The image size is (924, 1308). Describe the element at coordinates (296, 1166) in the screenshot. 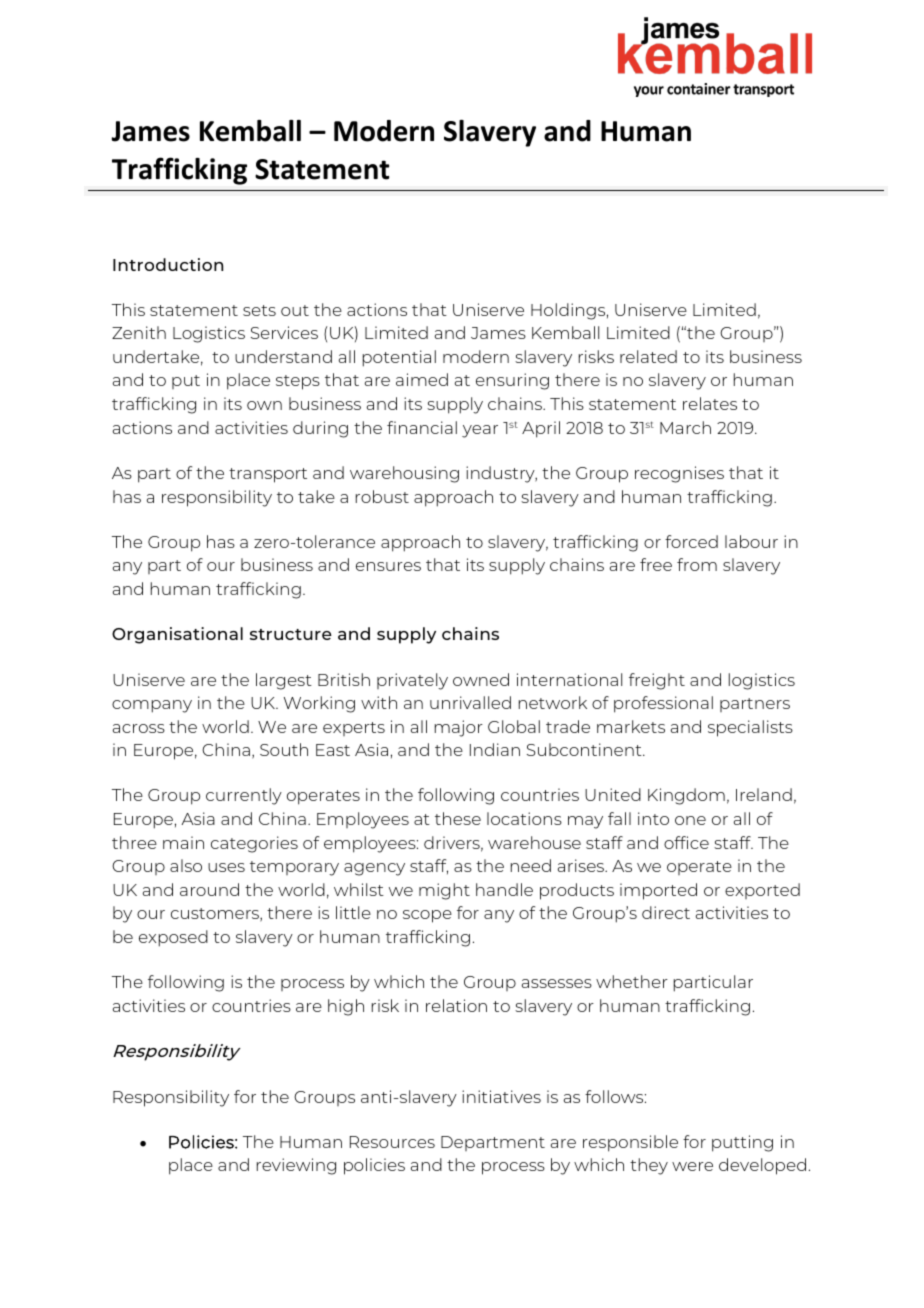

I see `reviewing` at that location.
